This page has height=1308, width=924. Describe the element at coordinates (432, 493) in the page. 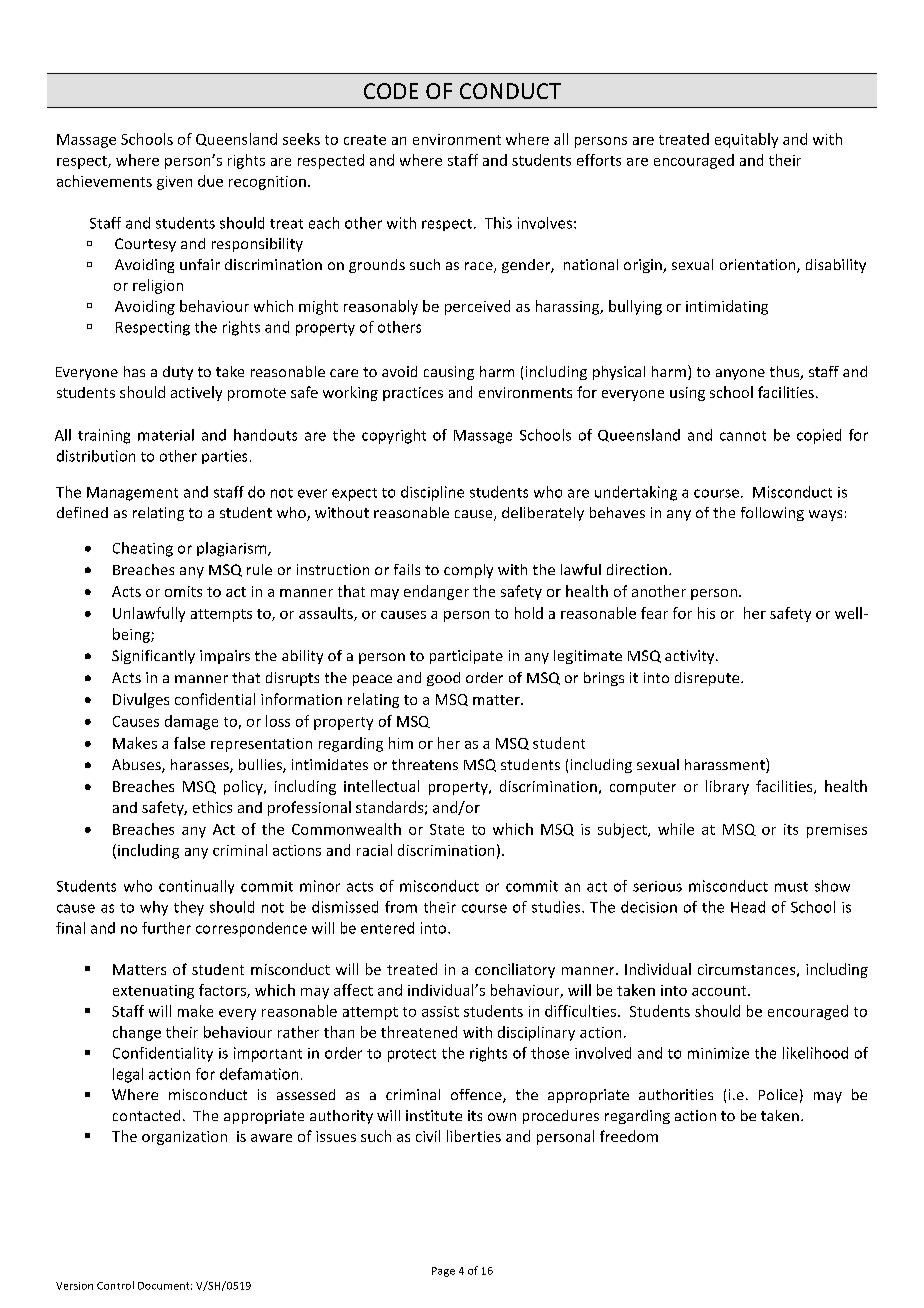

I see `discipline` at that location.
